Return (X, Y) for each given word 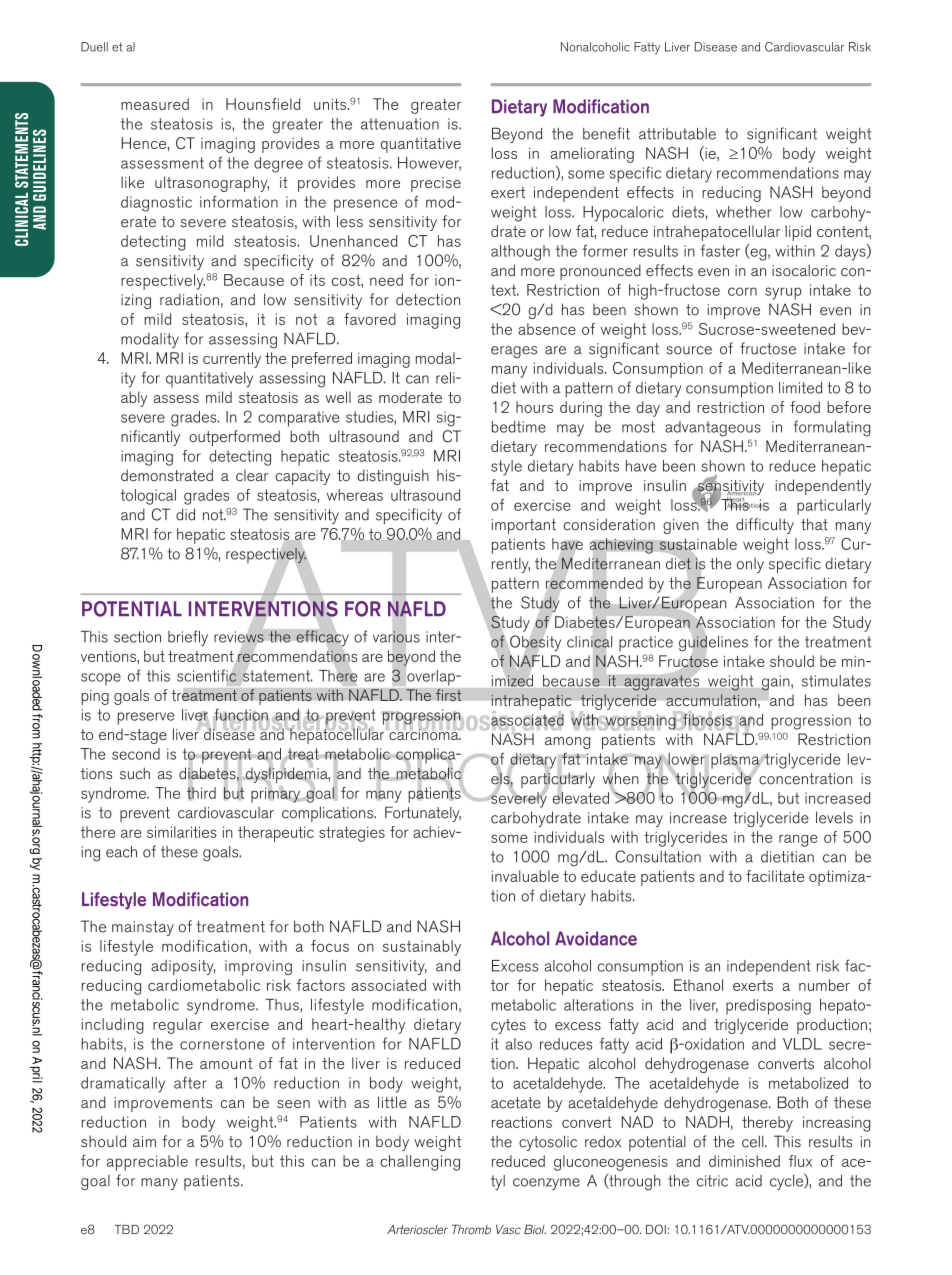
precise (436, 184)
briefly (188, 638)
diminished (744, 1161)
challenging (420, 1163)
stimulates (836, 681)
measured (155, 104)
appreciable (147, 1163)
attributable (677, 133)
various (396, 637)
